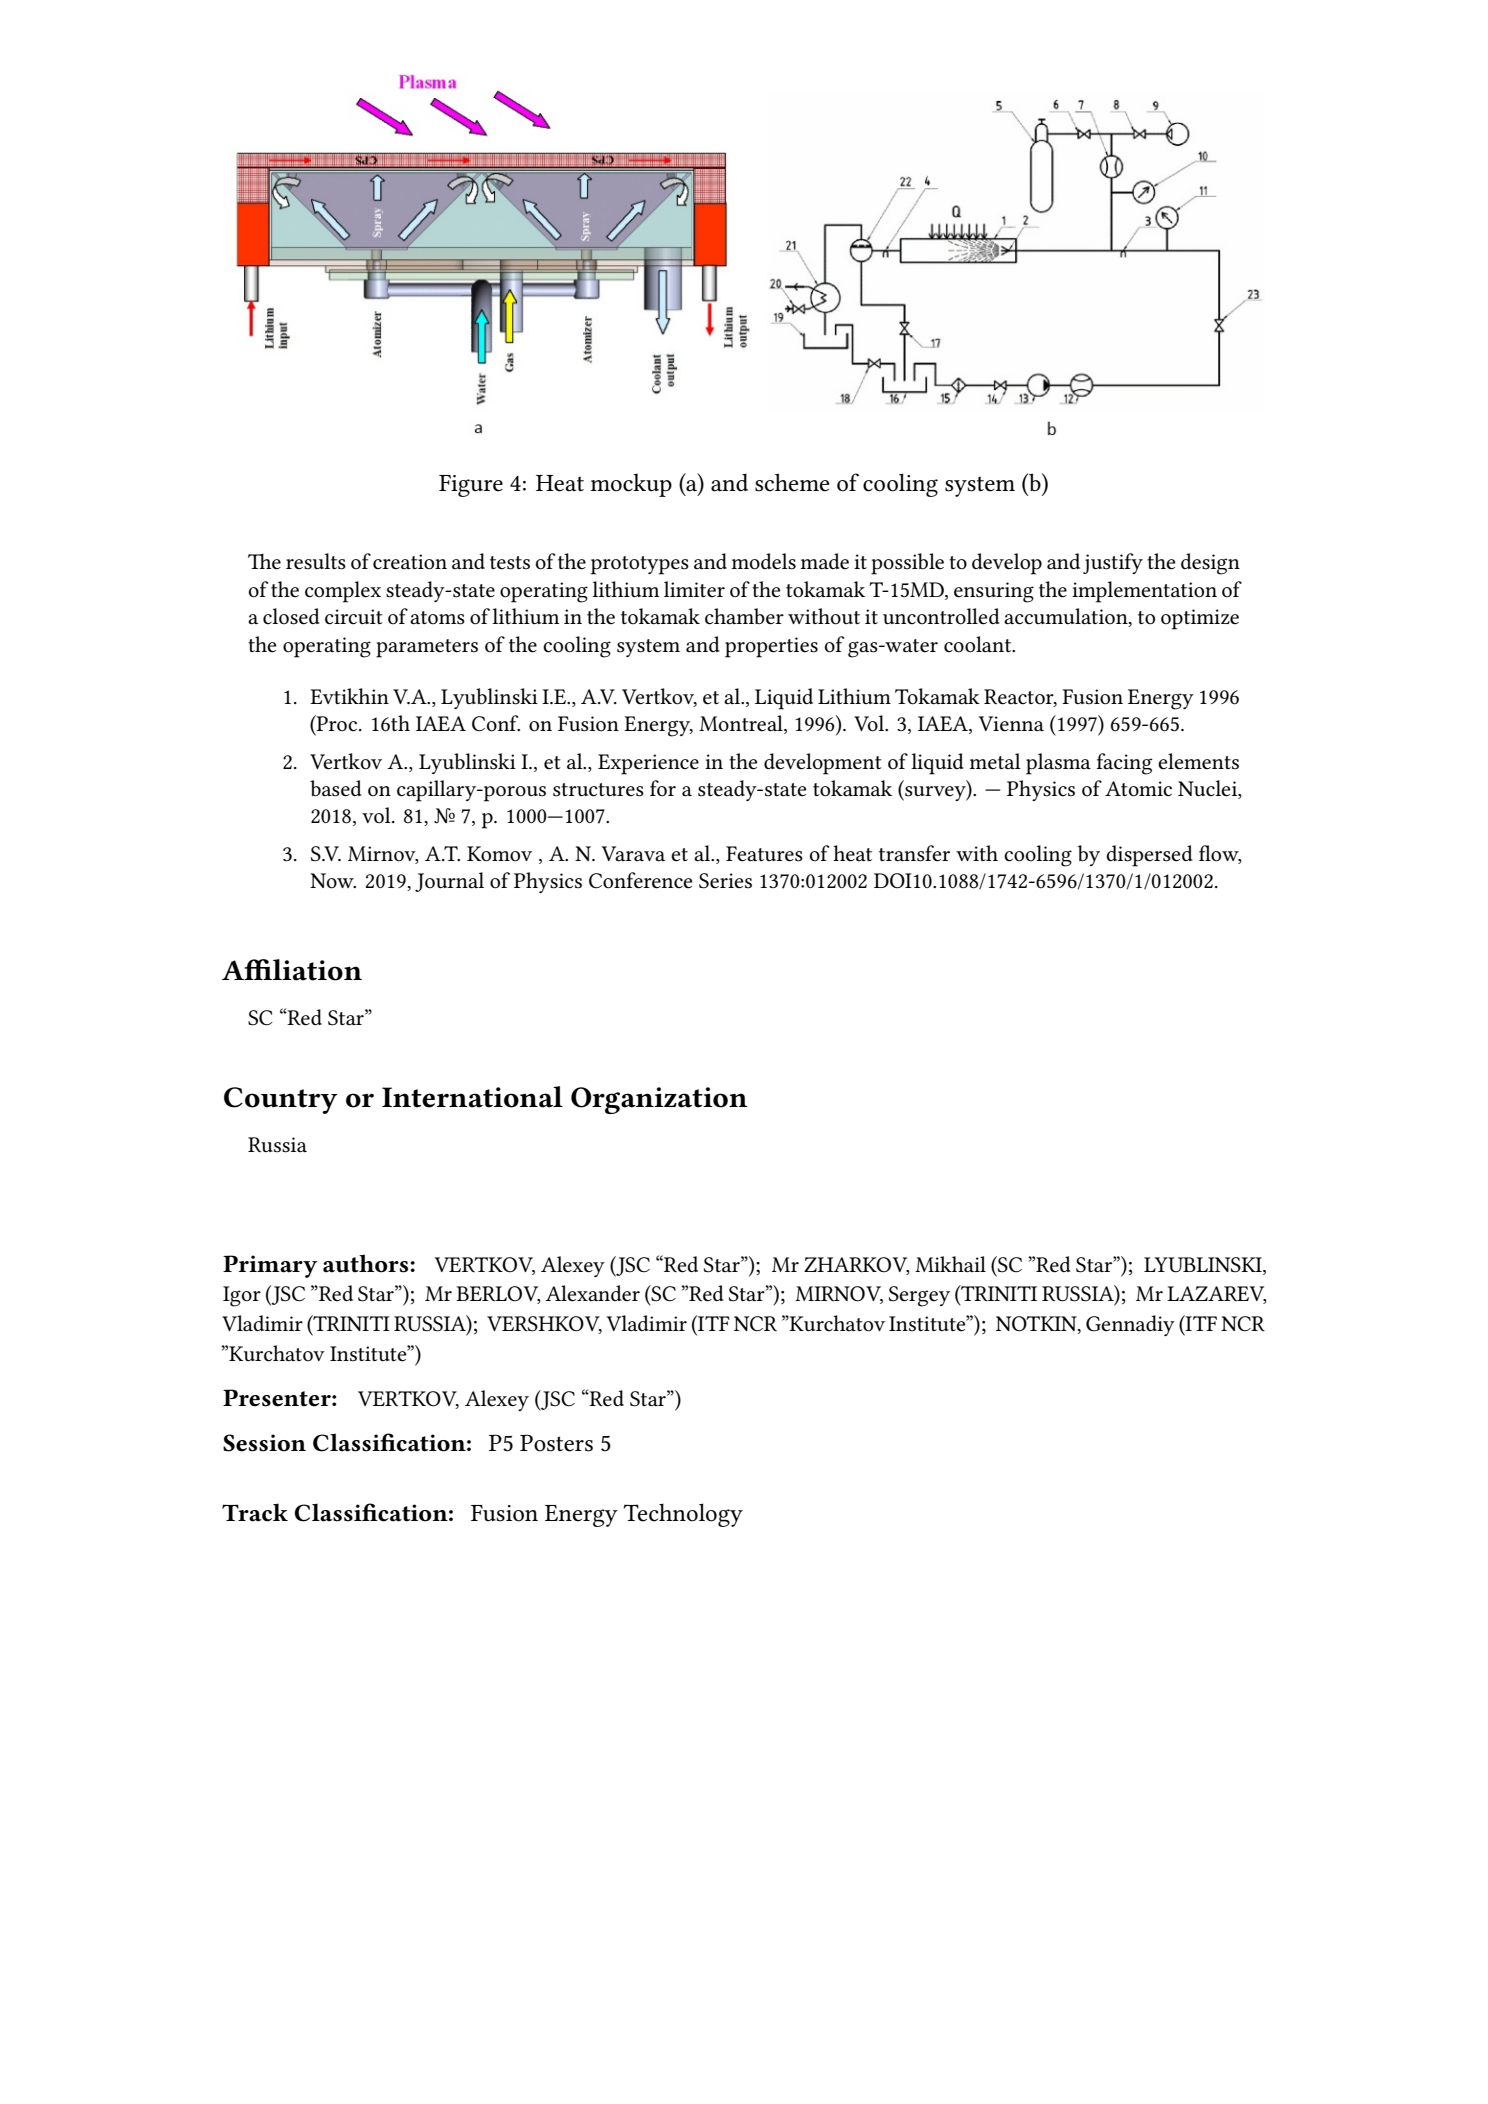 This screenshot has height=2104, width=1488. What do you see at coordinates (292, 970) in the screenshot?
I see `Affiliation` at bounding box center [292, 970].
